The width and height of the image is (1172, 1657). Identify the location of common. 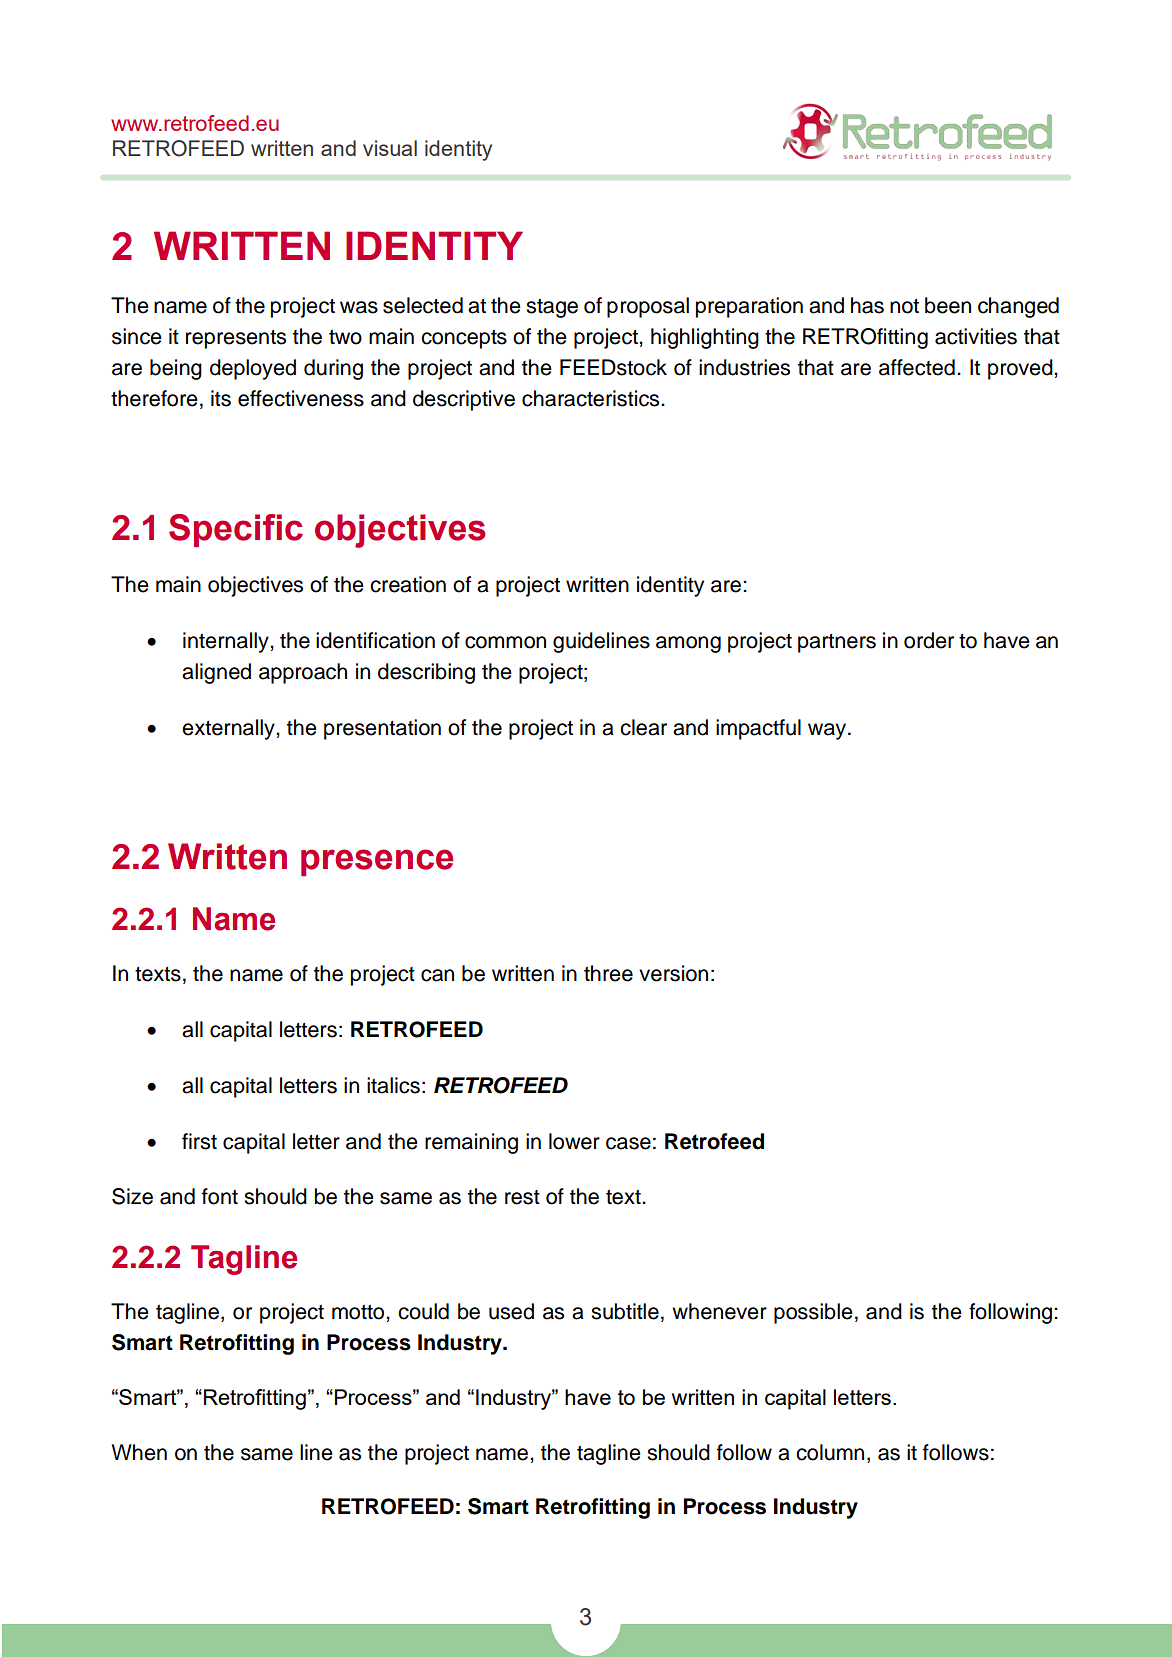
(505, 642).
